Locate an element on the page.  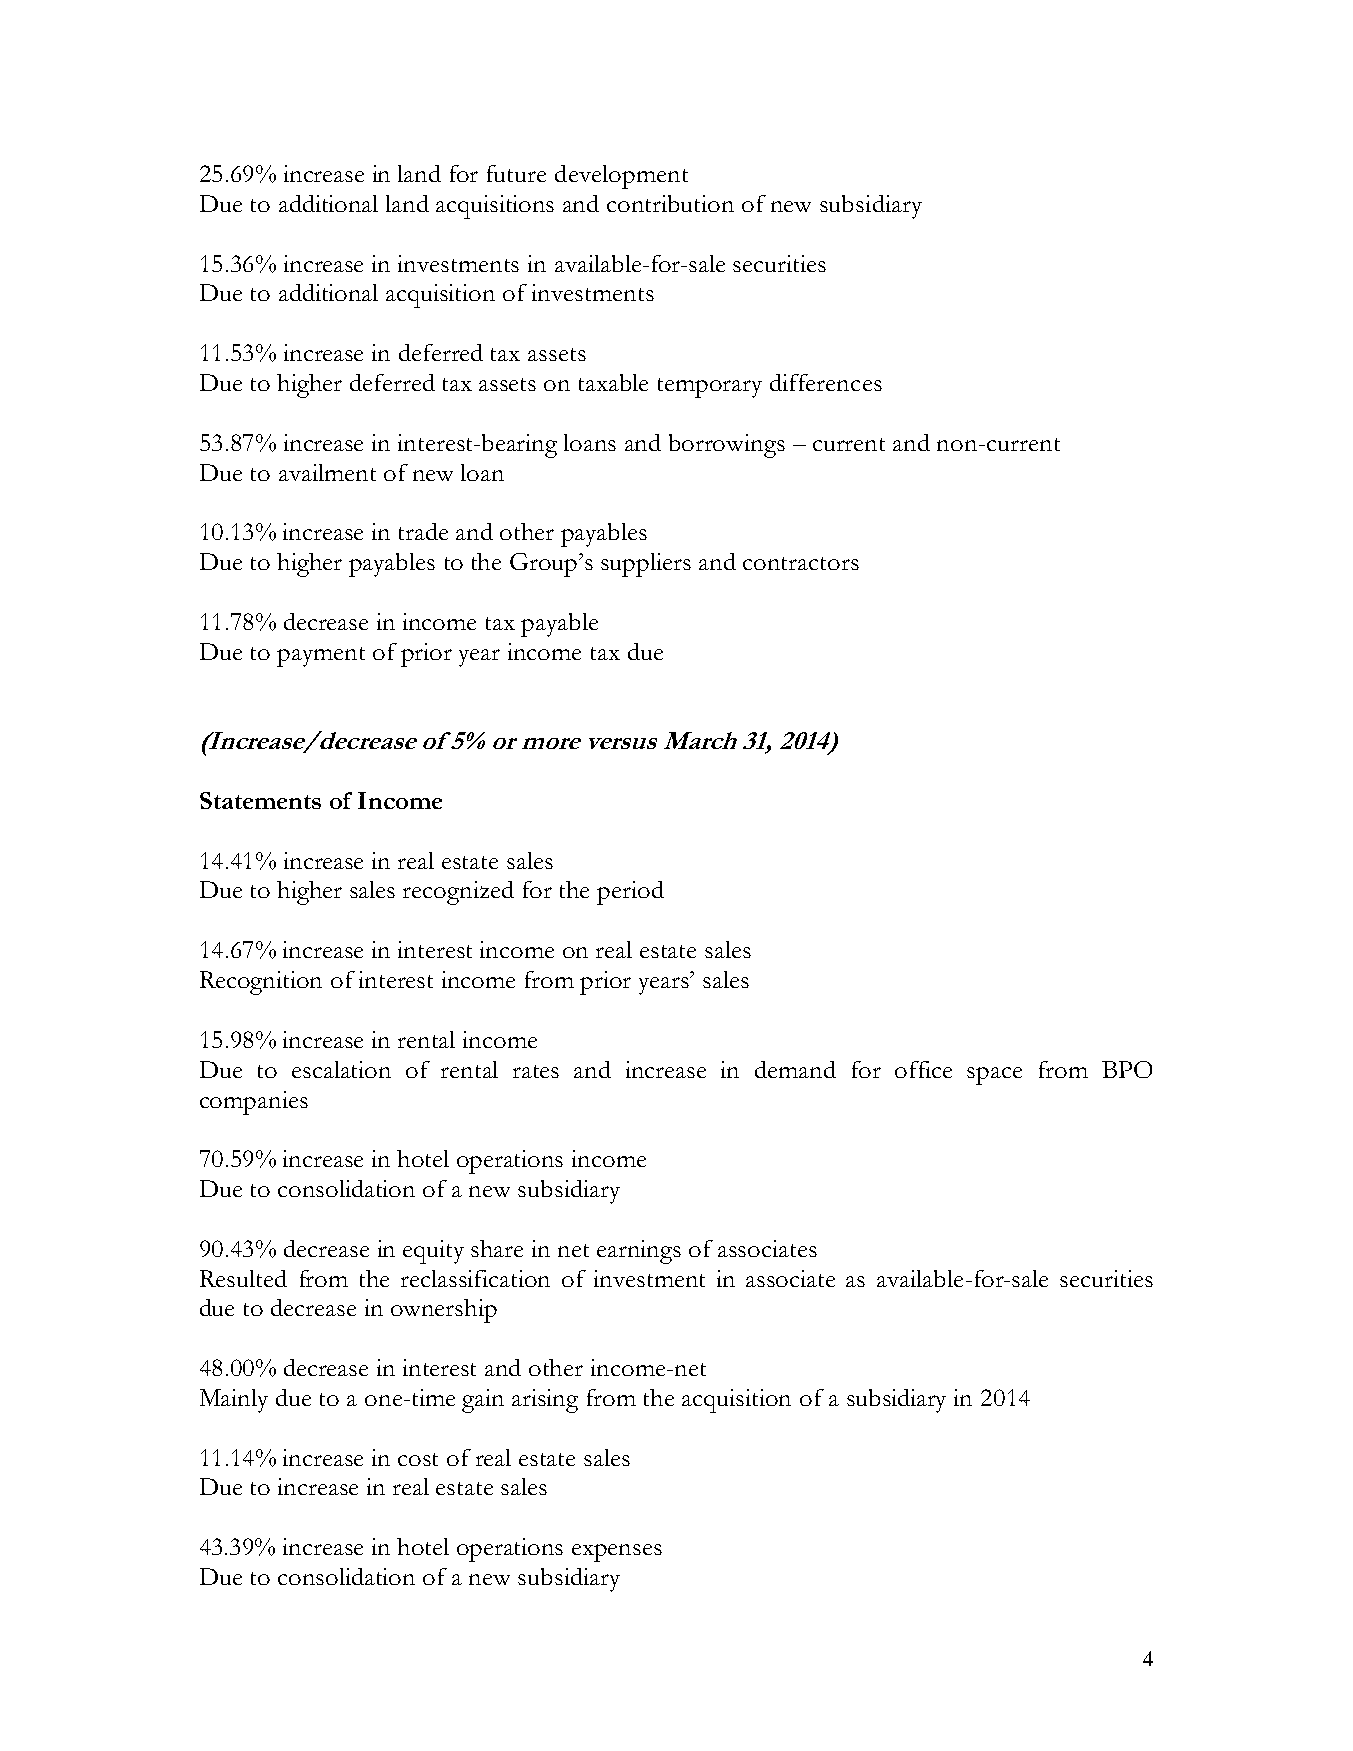
differences is located at coordinates (826, 382).
